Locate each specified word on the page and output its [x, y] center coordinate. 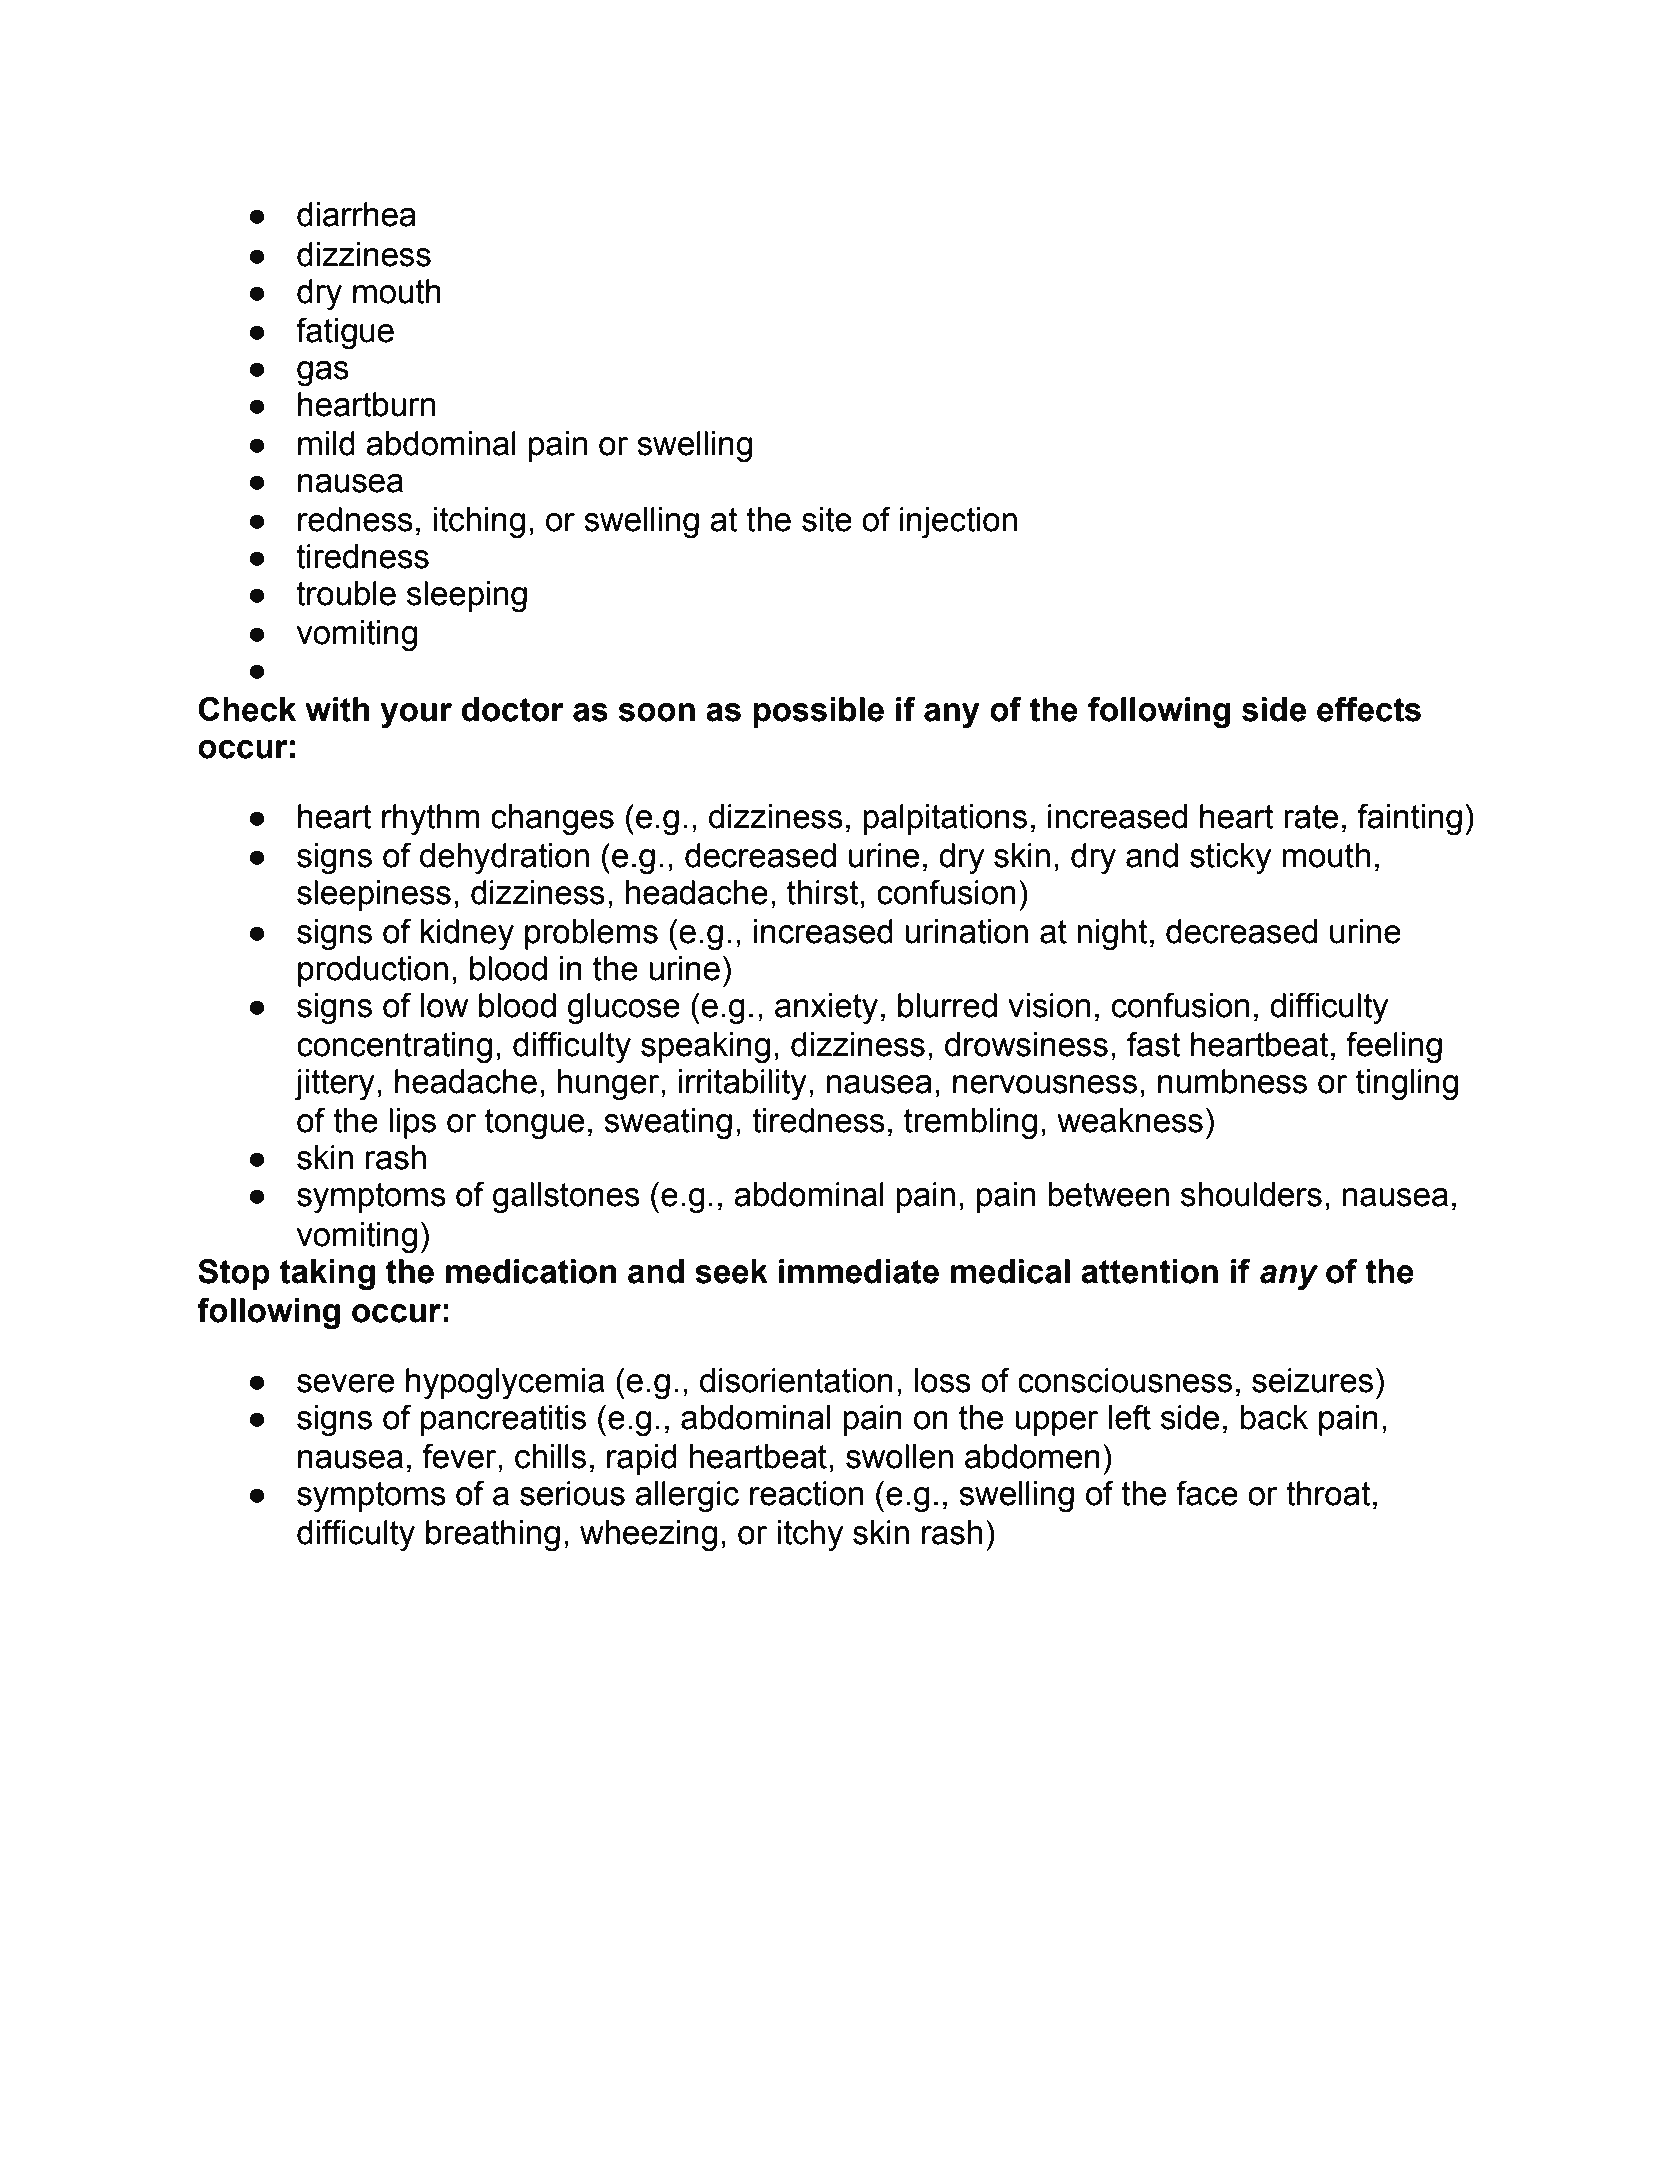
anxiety [826, 1009]
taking [327, 1274]
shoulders [1251, 1194]
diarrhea [356, 214]
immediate [859, 1271]
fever [461, 1456]
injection [958, 523]
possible [818, 712]
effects [1369, 709]
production [373, 971]
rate [1311, 817]
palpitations [945, 819]
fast [1153, 1044]
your [416, 715]
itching [479, 523]
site [827, 519]
